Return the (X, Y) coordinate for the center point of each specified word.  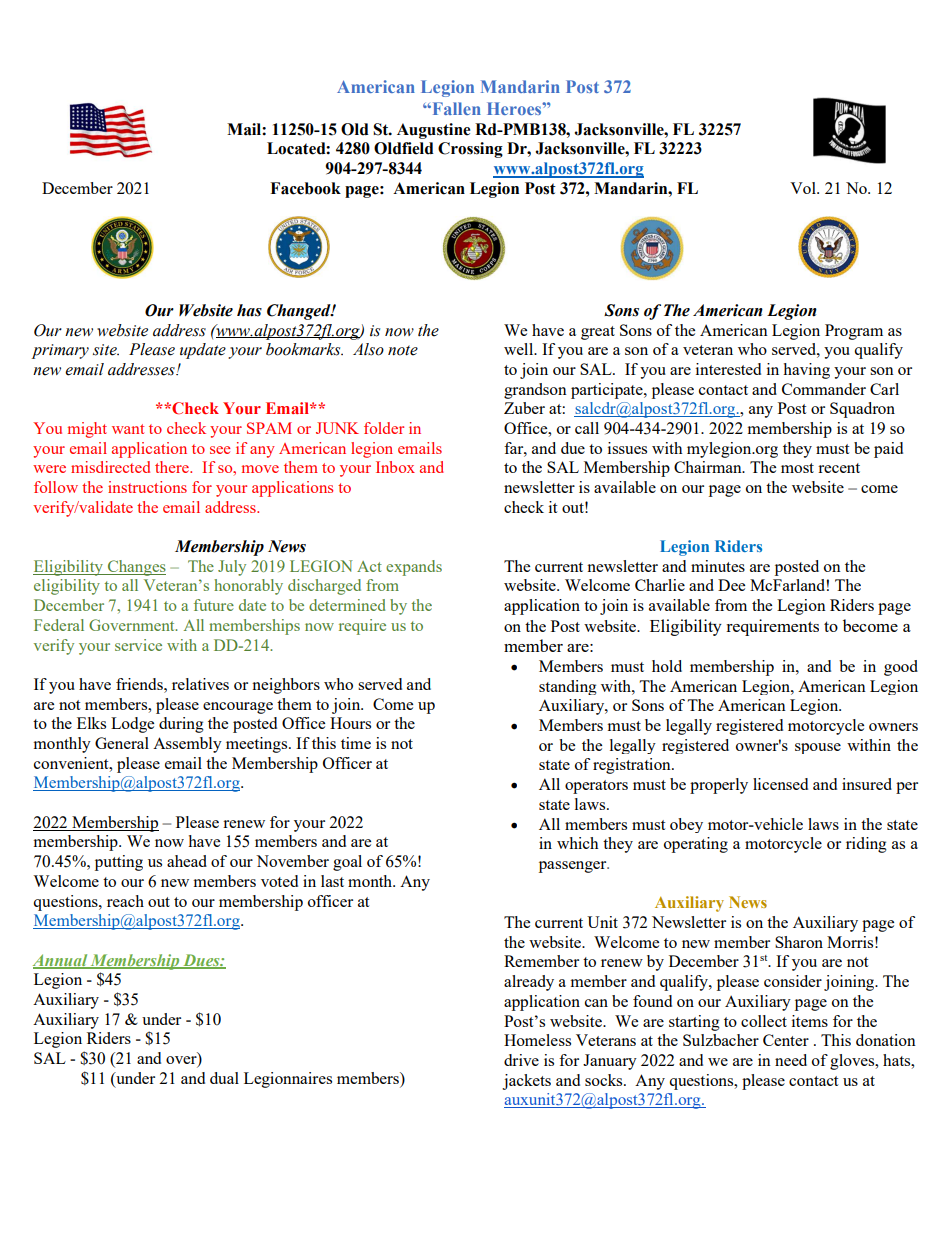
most (797, 468)
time (356, 743)
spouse (818, 748)
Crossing (470, 150)
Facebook (305, 188)
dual (224, 1078)
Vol (804, 188)
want (128, 429)
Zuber (524, 408)
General (122, 743)
